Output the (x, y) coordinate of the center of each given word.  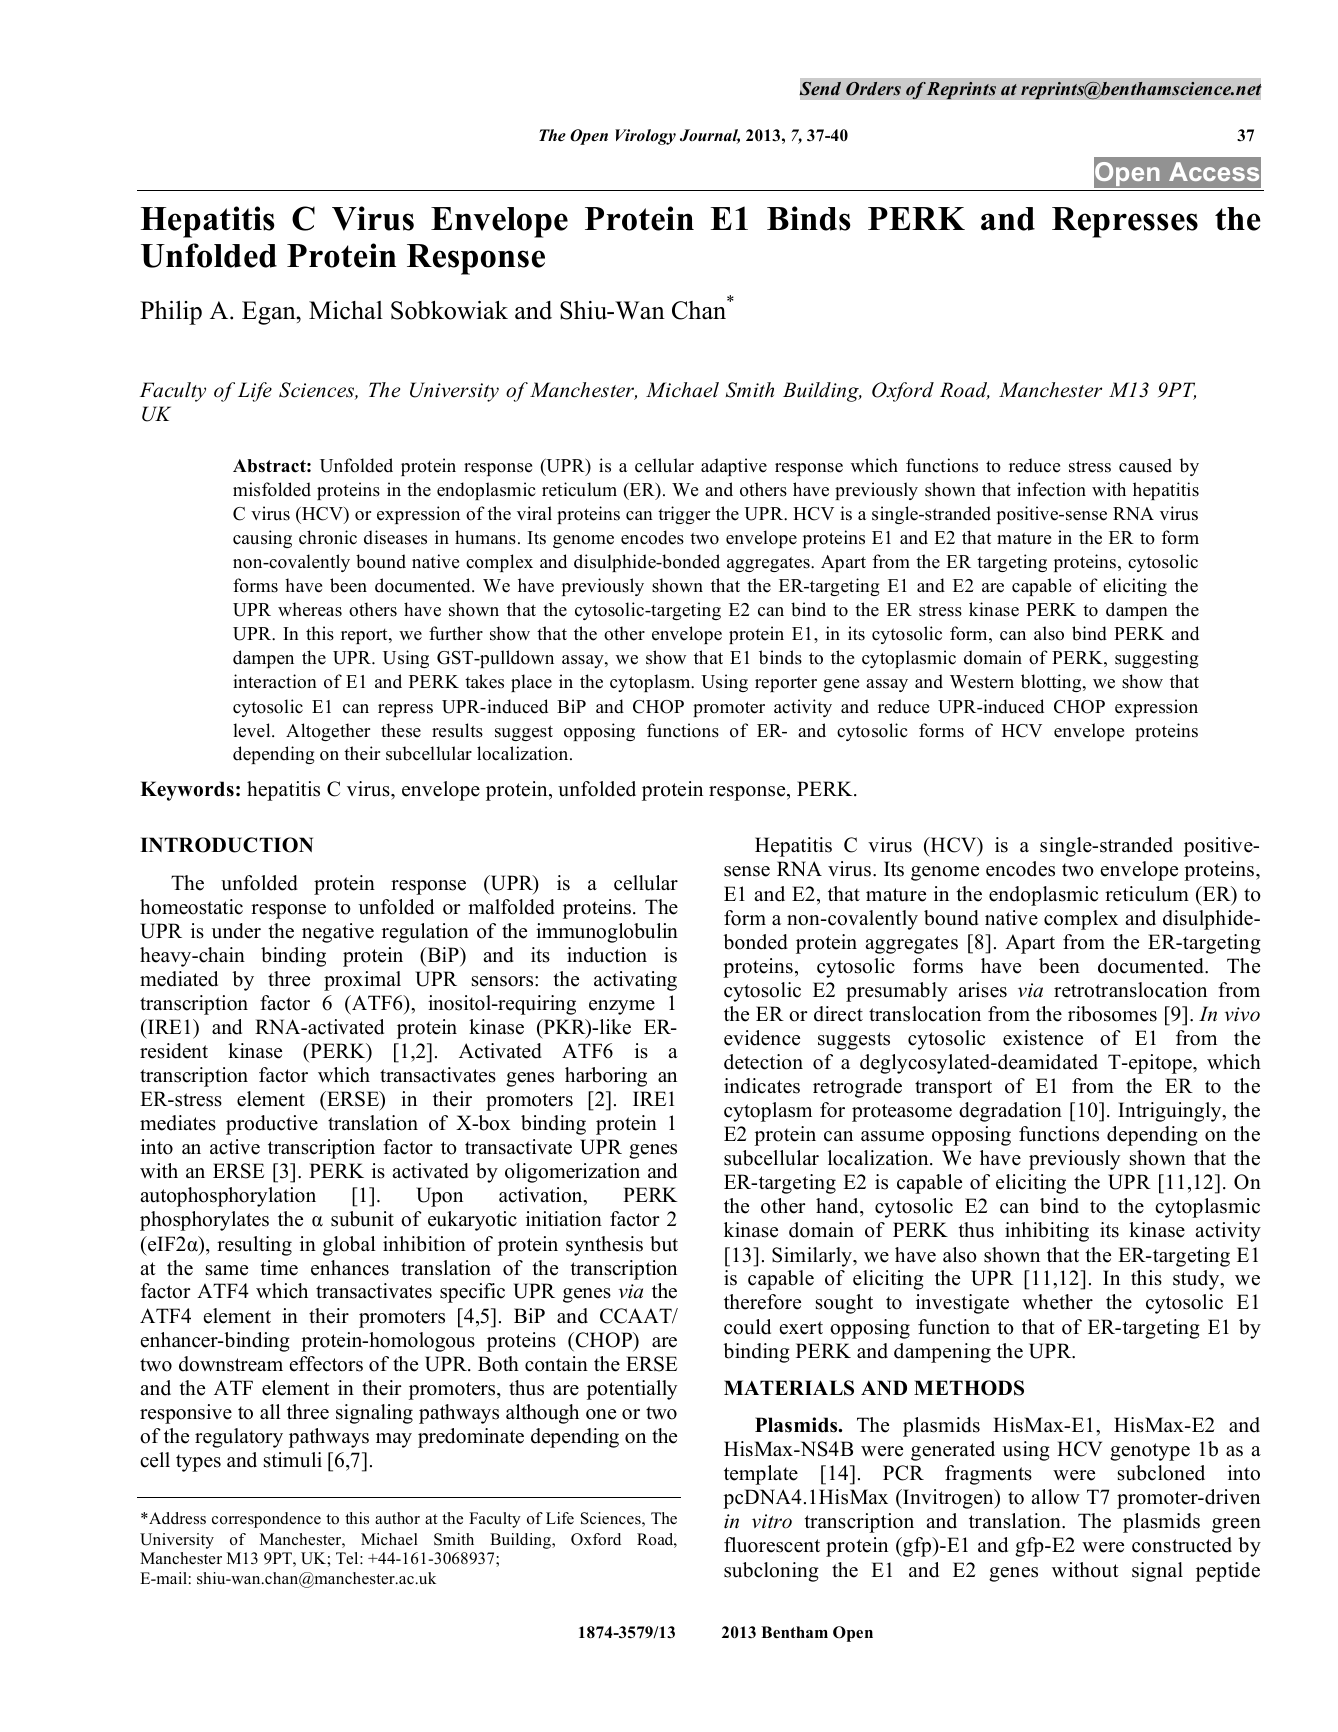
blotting (1052, 683)
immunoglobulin (607, 933)
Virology (645, 137)
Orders (873, 89)
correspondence (266, 1520)
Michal (346, 310)
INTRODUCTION (226, 845)
